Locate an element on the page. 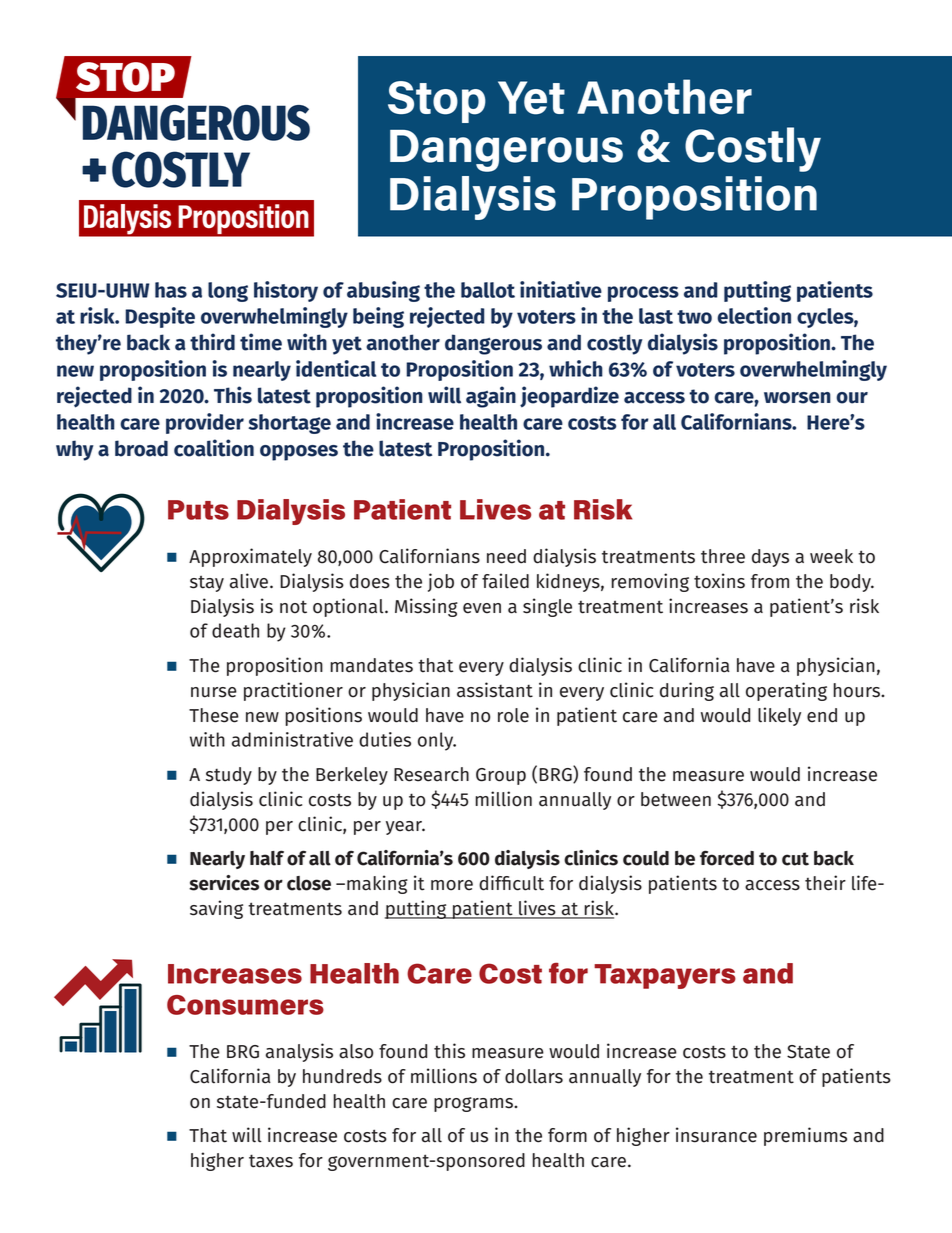 This page has width=952, height=1233. Stop is located at coordinates (437, 102).
